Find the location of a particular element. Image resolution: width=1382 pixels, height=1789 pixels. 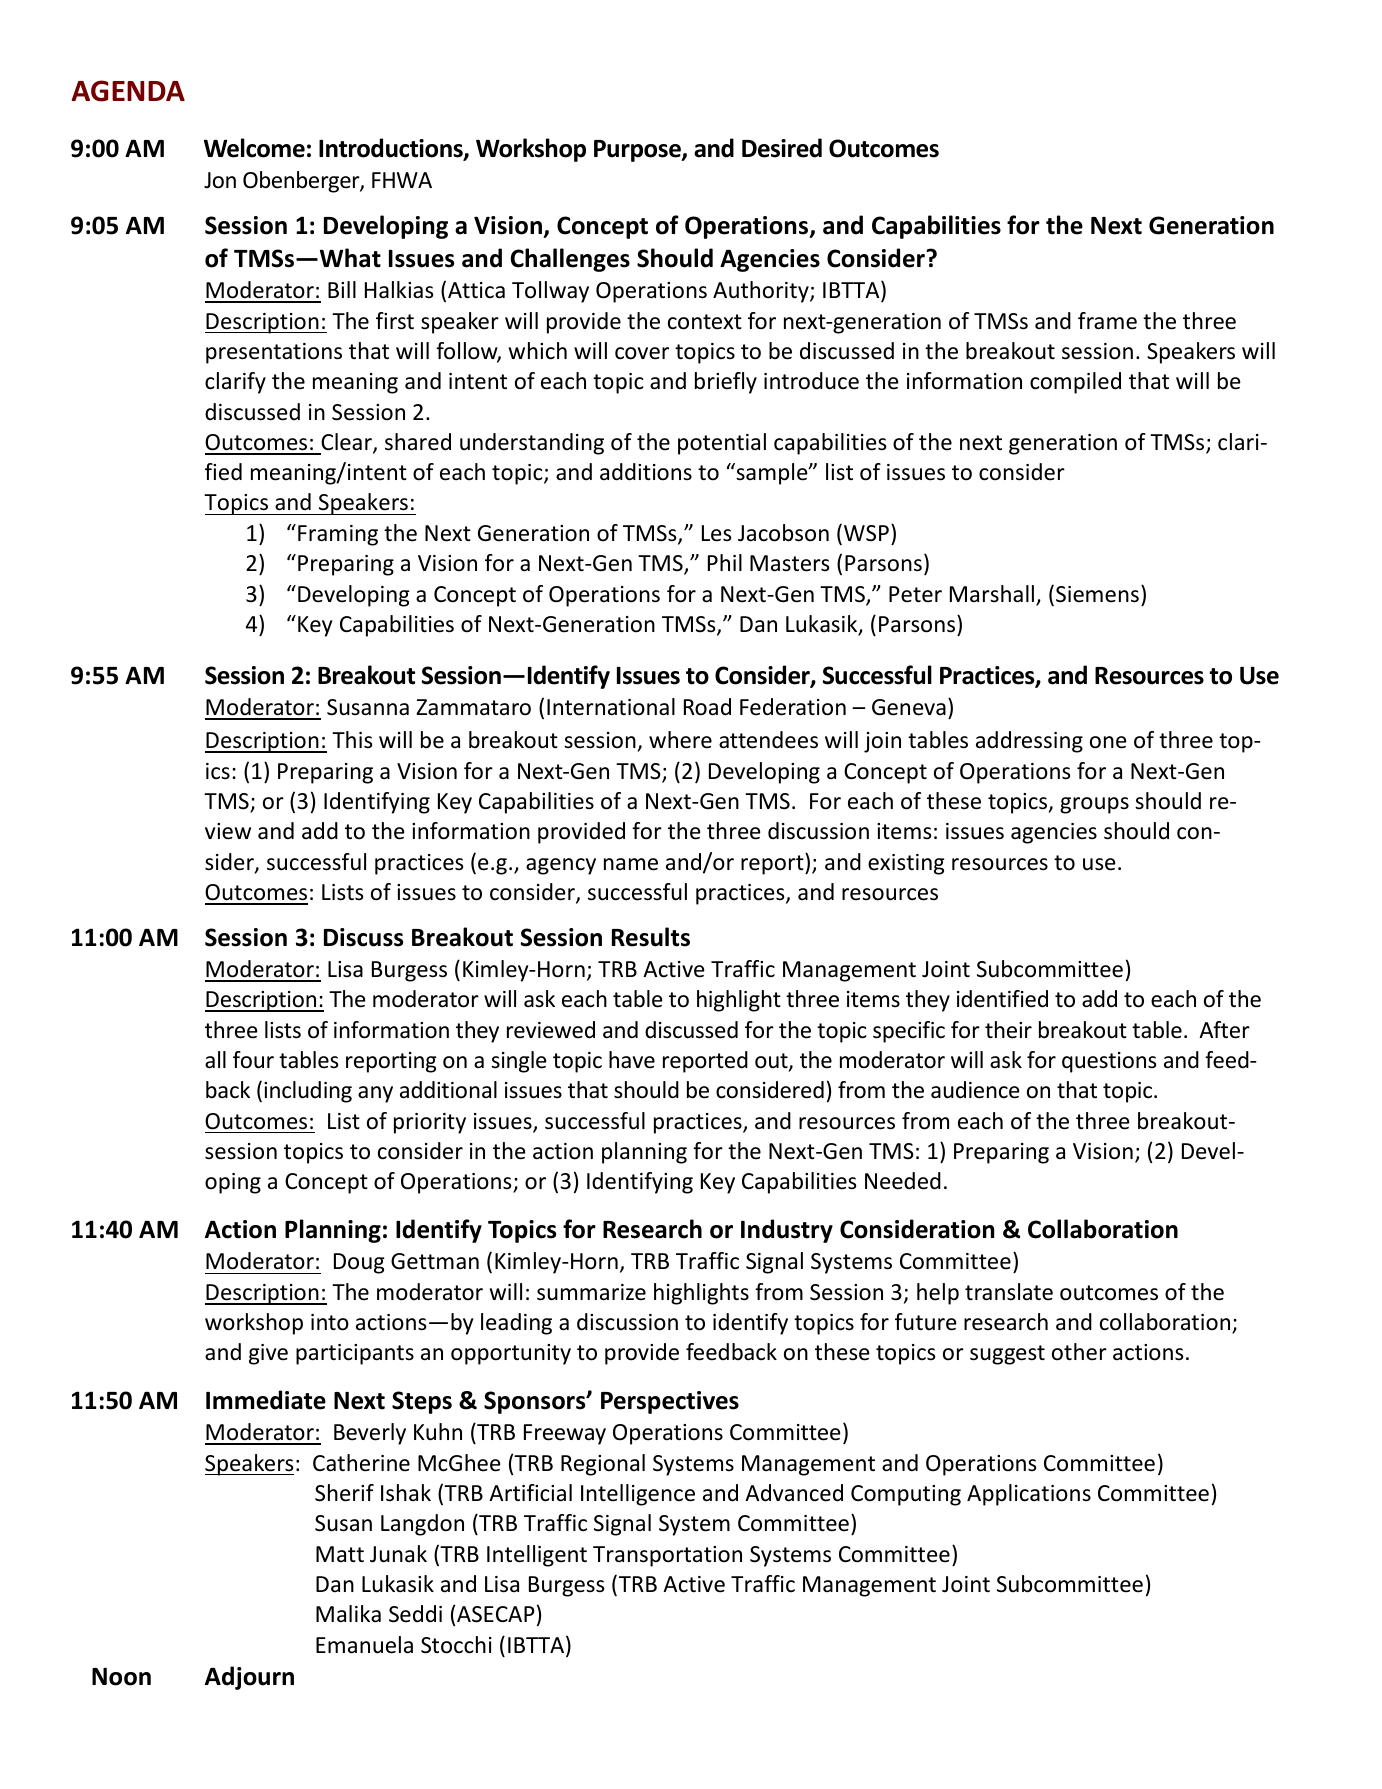

Matt is located at coordinates (340, 1554).
